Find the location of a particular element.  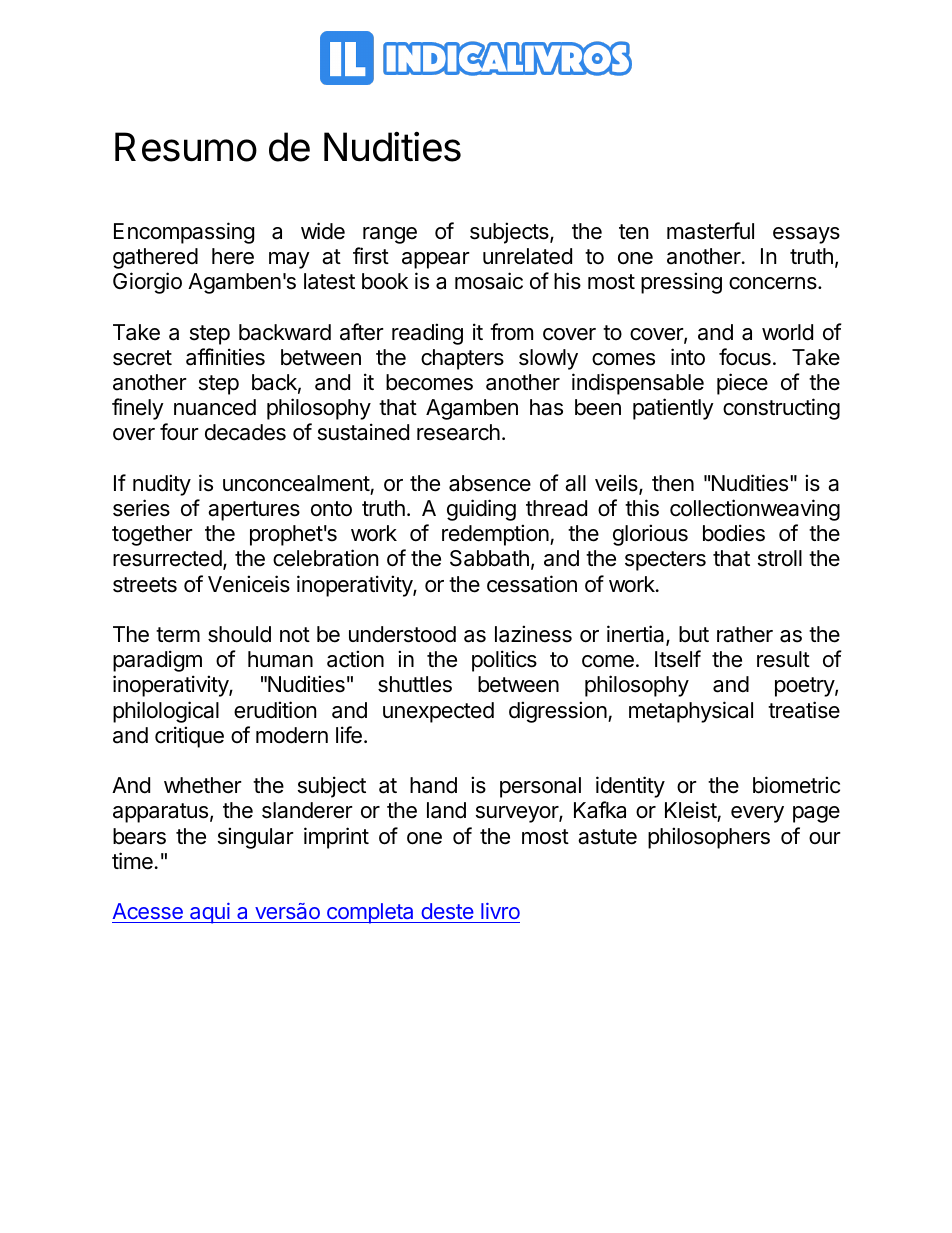

Resumo is located at coordinates (186, 147).
